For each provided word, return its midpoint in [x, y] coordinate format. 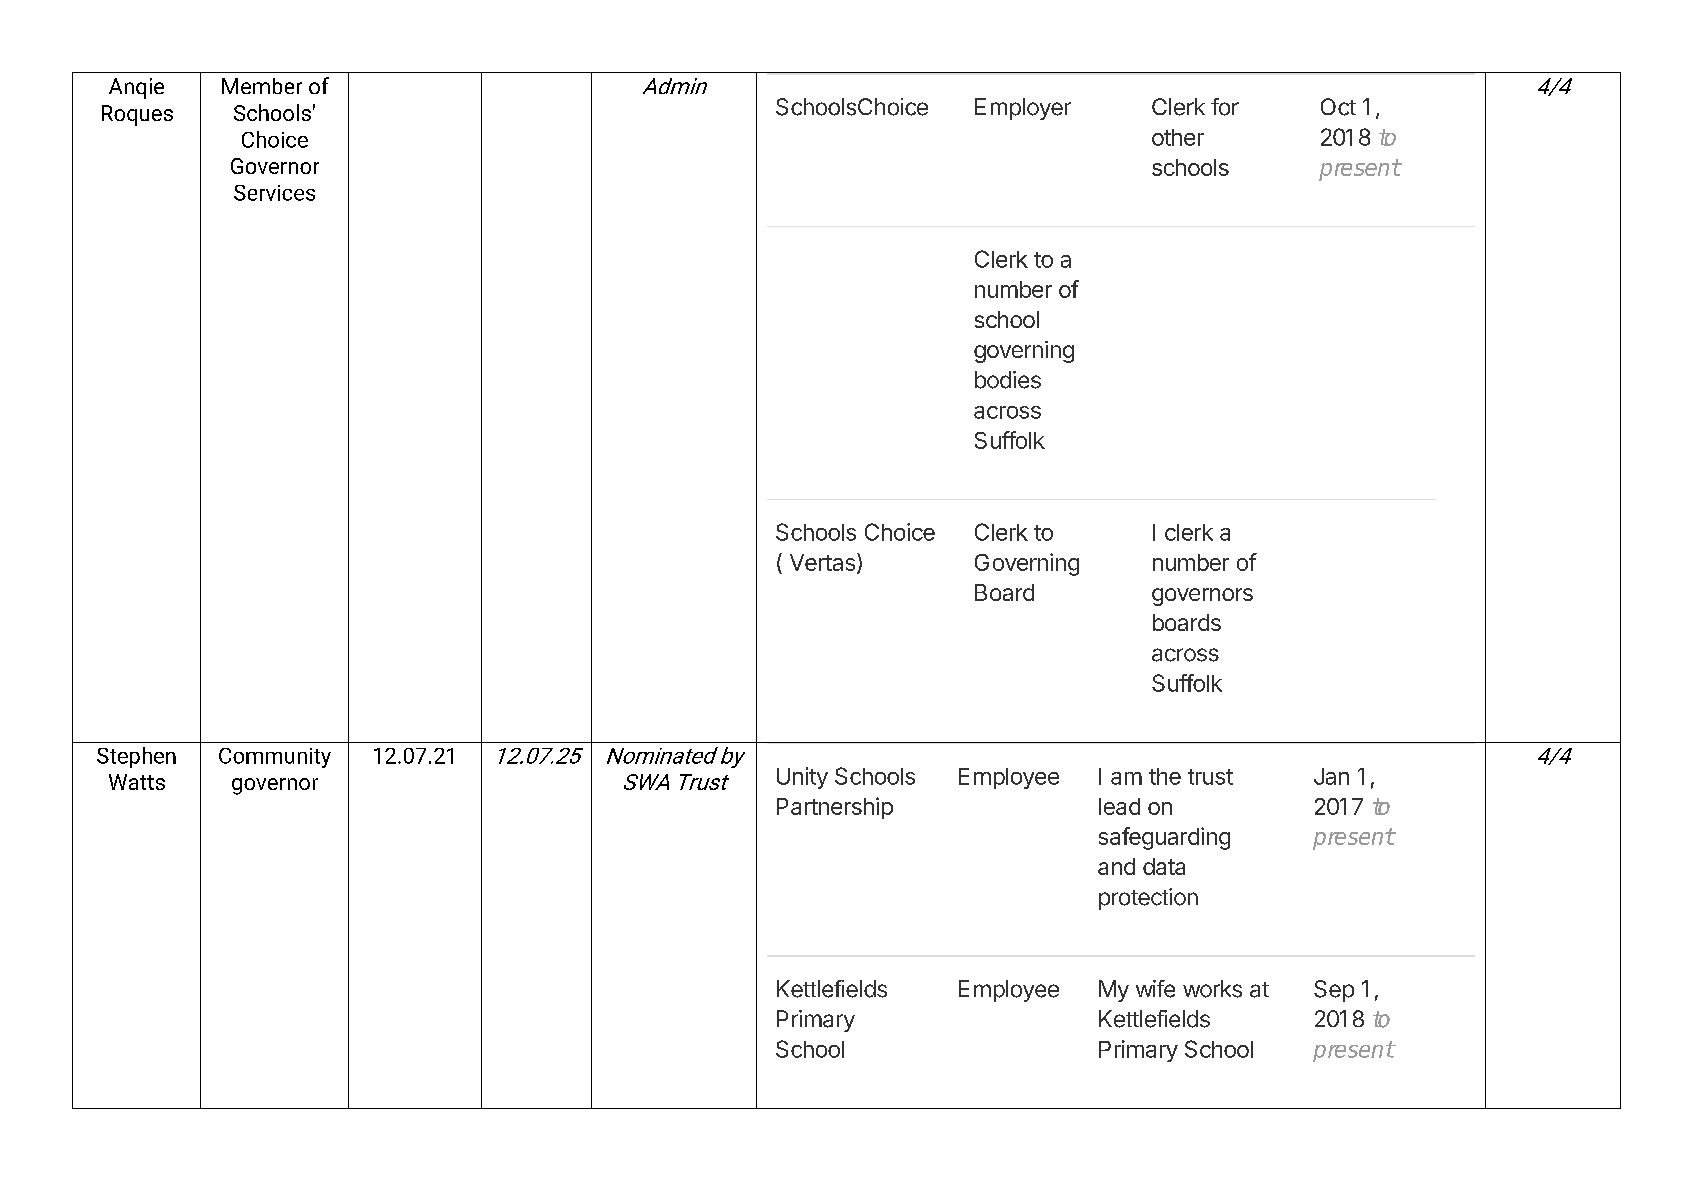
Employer [1023, 109]
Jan [1331, 776]
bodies [1008, 380]
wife [1155, 989]
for [1225, 107]
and [1116, 866]
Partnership [835, 808]
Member [262, 86]
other [1178, 137]
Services [274, 193]
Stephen [136, 757]
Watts [137, 782]
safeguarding [1164, 838]
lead [1119, 806]
